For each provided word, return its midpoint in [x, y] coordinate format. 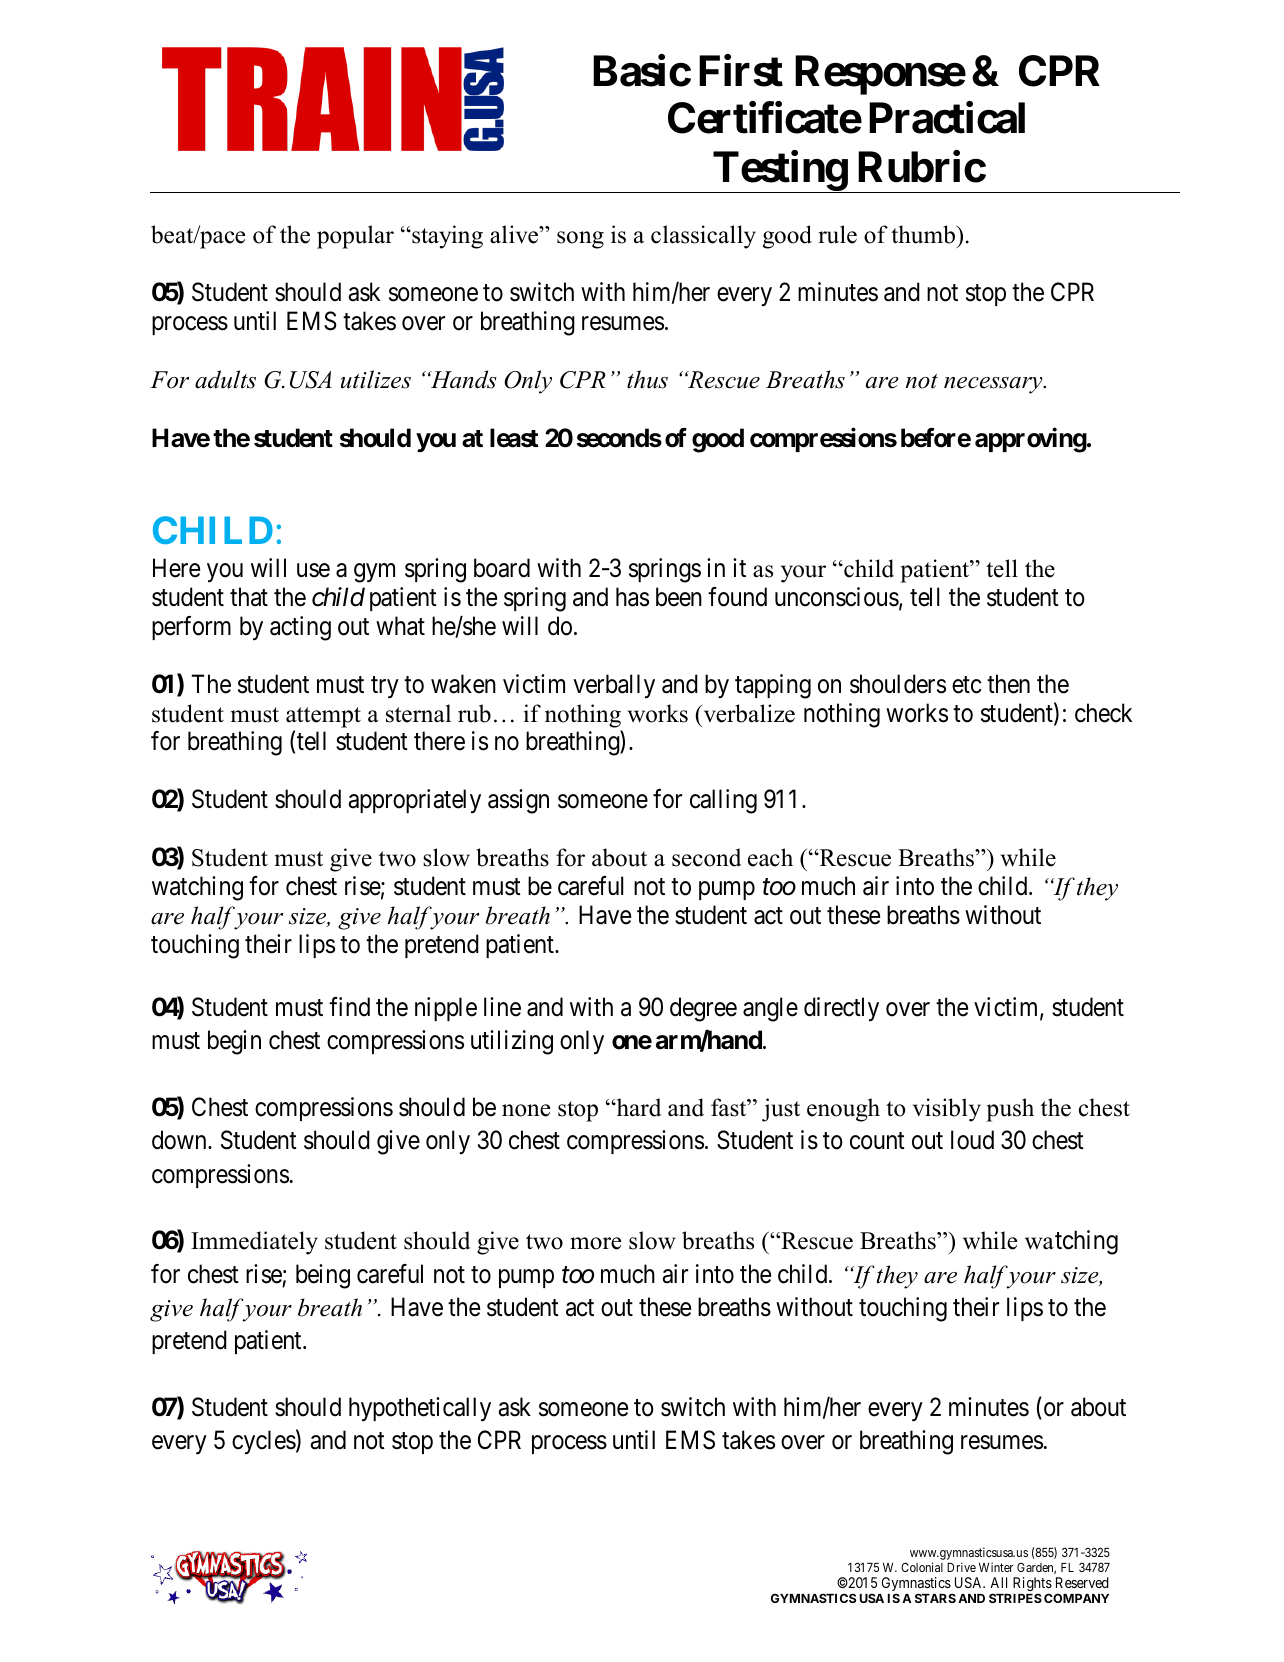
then [1008, 684]
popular [355, 237]
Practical [947, 118]
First [741, 71]
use [313, 570]
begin [234, 1042]
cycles [264, 1442]
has [632, 597]
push [1010, 1110]
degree [703, 1009]
